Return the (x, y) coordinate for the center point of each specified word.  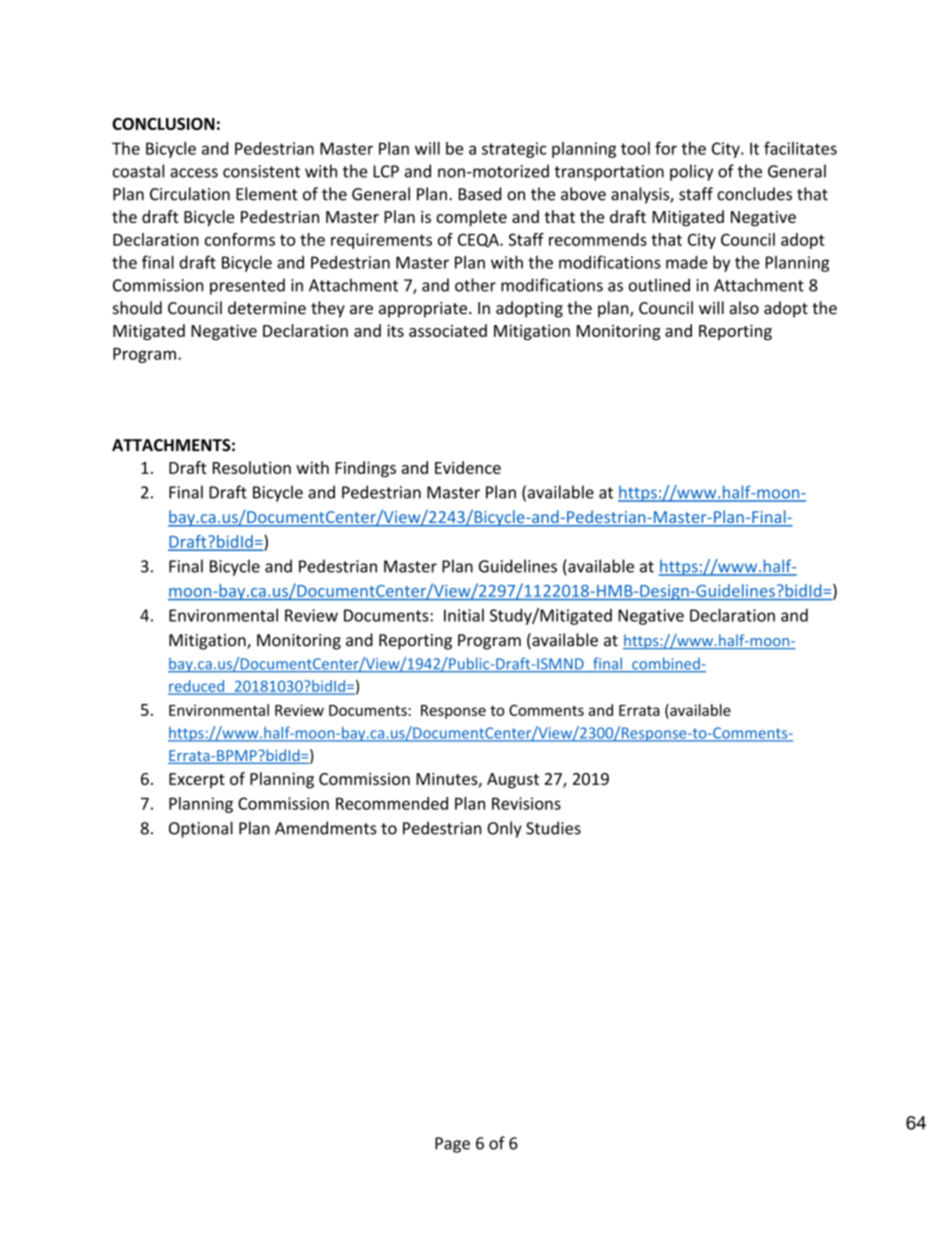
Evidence (468, 467)
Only (504, 829)
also (744, 308)
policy (691, 172)
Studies (553, 828)
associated (448, 330)
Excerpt (197, 780)
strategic (514, 150)
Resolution (252, 467)
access (194, 173)
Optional (201, 829)
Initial (464, 615)
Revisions (526, 803)
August (513, 781)
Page (452, 1145)
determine (267, 308)
